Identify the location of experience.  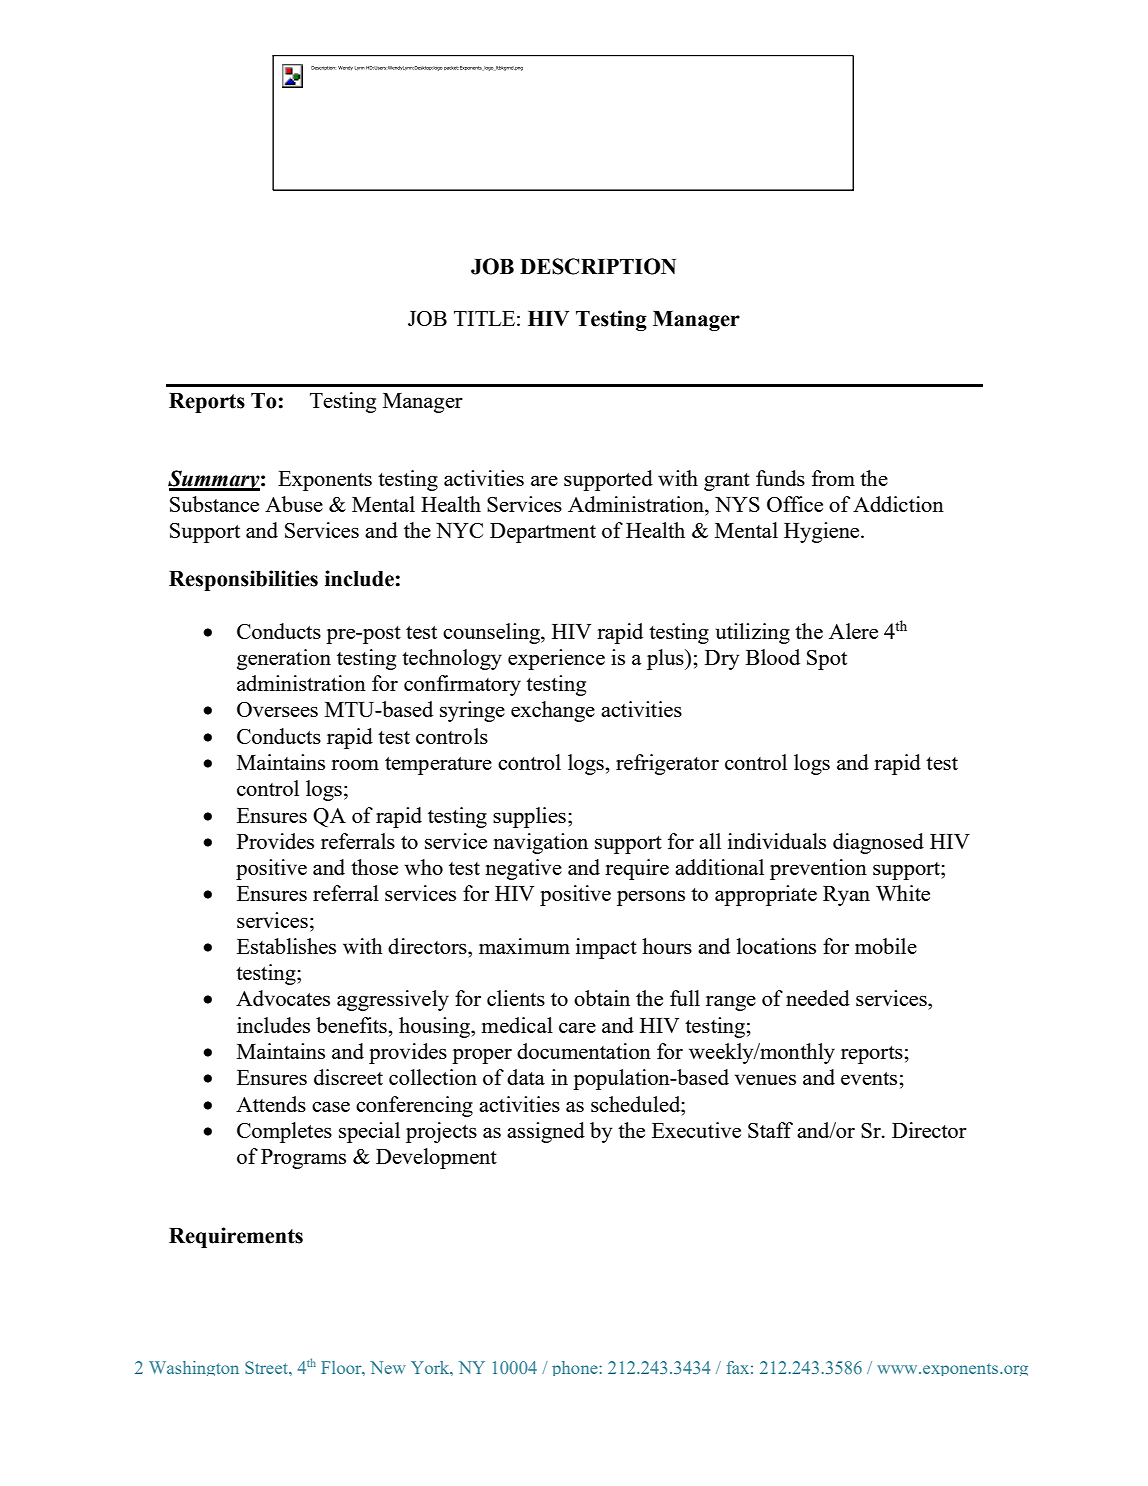
(556, 659).
